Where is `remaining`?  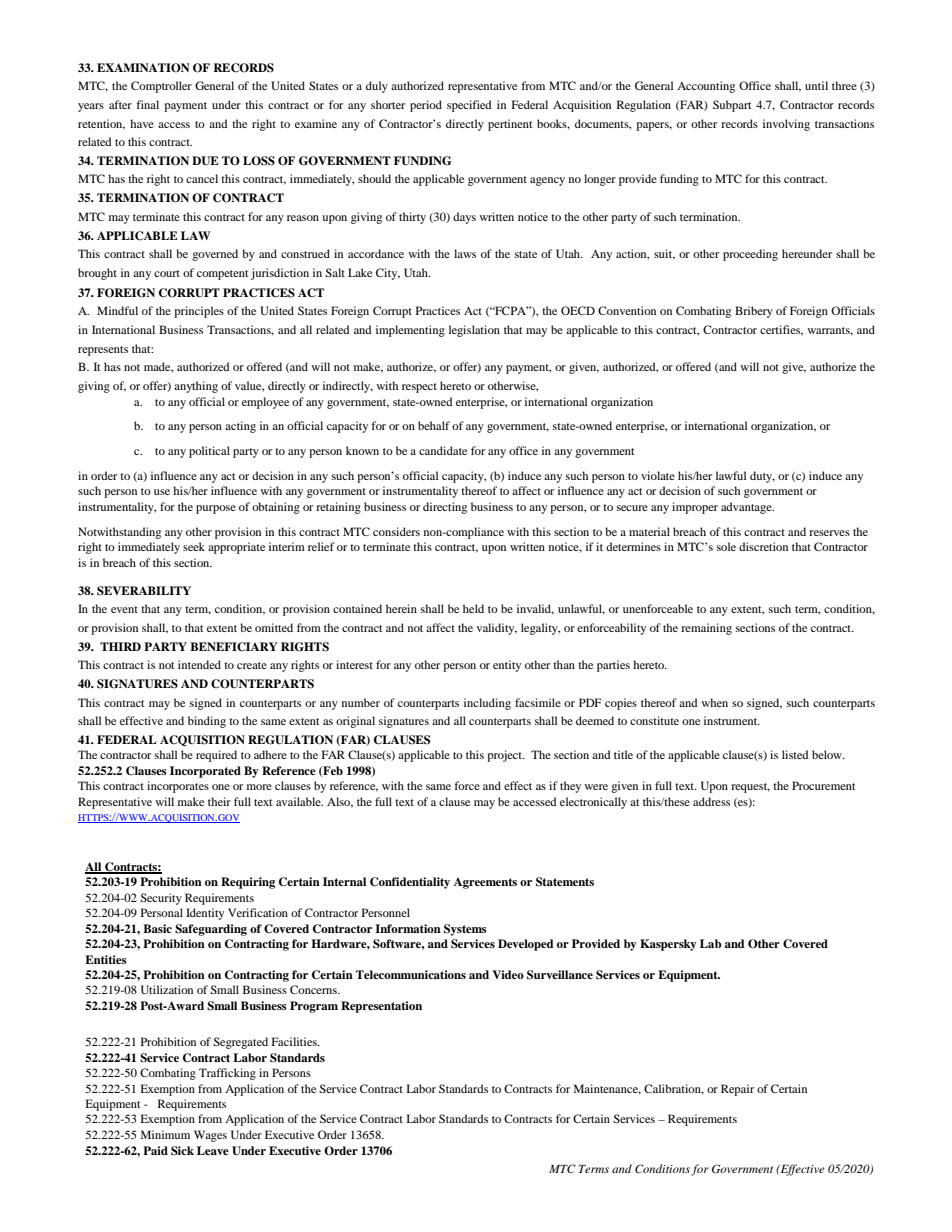
remaining is located at coordinates (706, 629).
